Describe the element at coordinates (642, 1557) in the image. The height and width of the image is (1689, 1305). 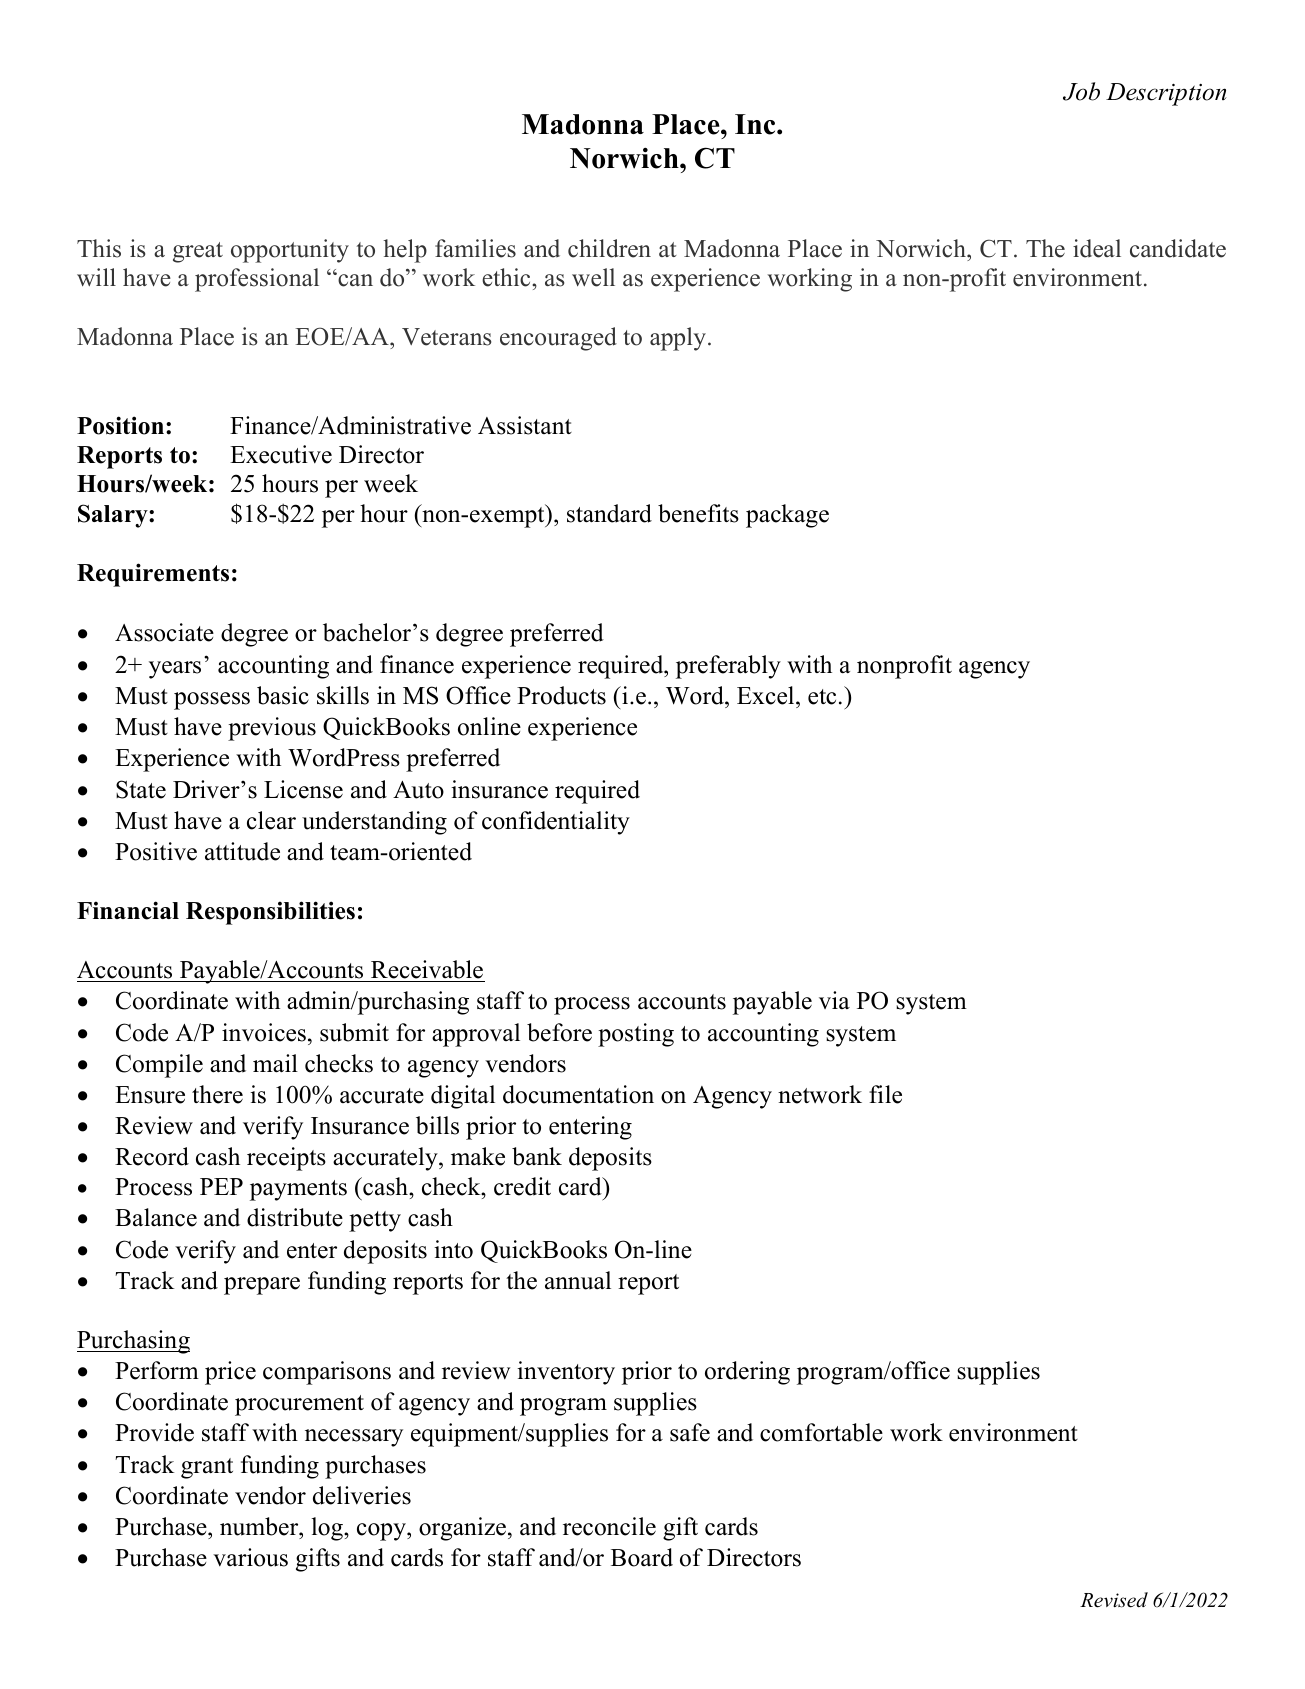
I see `Board` at that location.
